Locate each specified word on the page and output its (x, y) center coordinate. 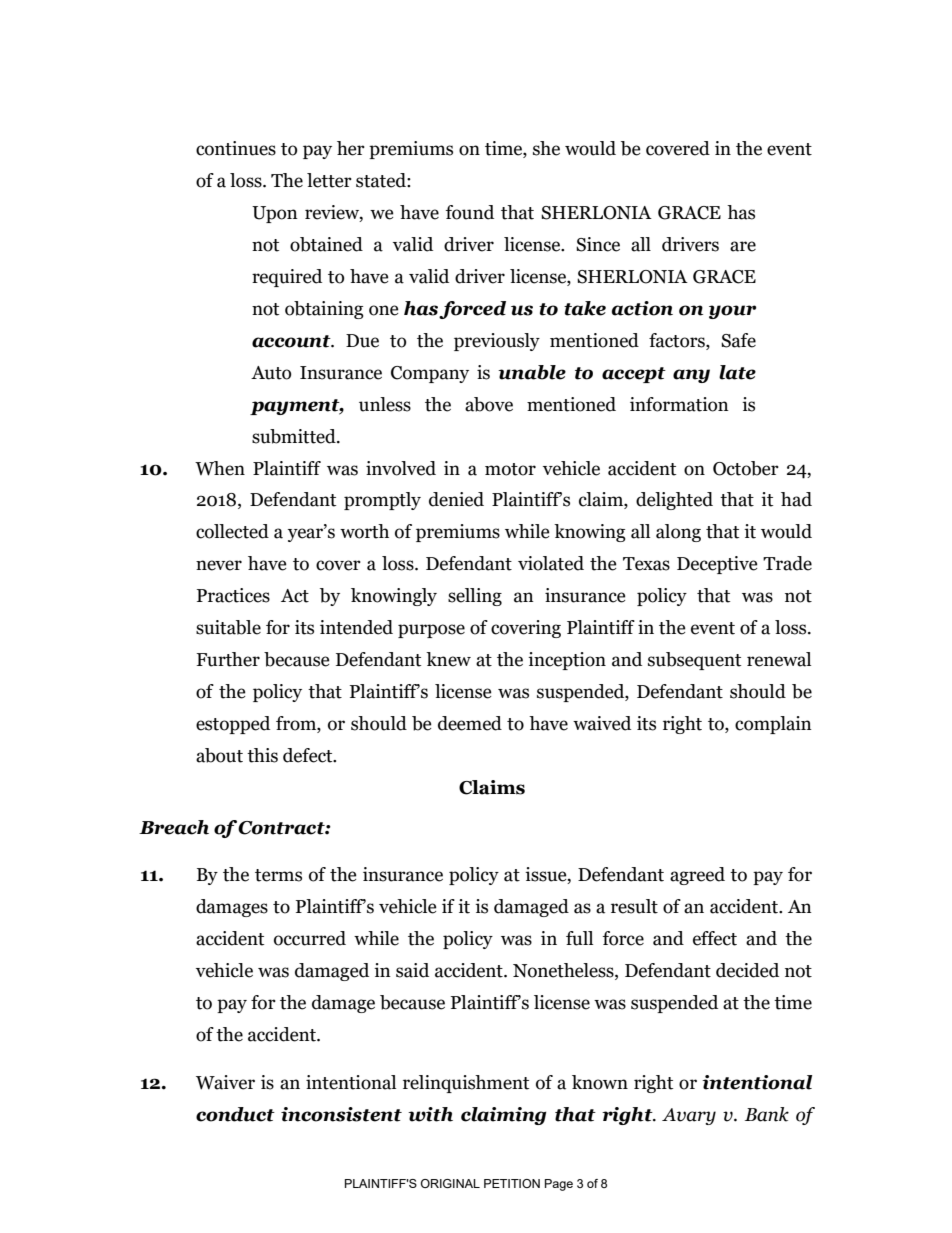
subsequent (694, 661)
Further (228, 659)
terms (278, 875)
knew (448, 659)
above (489, 404)
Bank (767, 1114)
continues (236, 148)
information (679, 404)
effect (715, 938)
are (743, 246)
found (470, 212)
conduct (235, 1114)
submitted (295, 436)
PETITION (512, 1183)
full (579, 938)
